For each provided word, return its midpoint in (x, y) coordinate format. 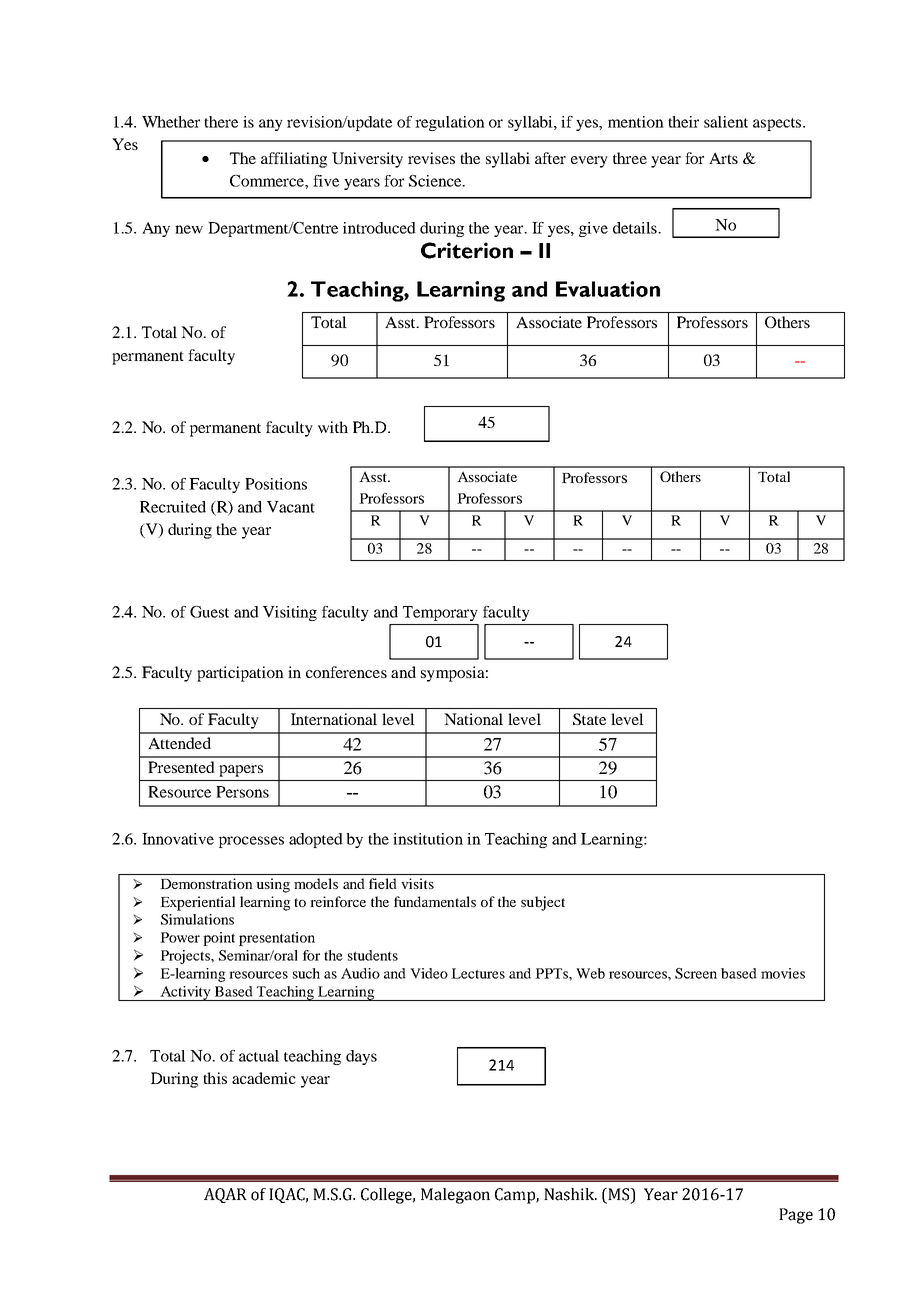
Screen (696, 973)
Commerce (268, 181)
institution (428, 839)
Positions (276, 484)
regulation (450, 123)
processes (251, 842)
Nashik (570, 1194)
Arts (723, 158)
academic (264, 1078)
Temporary (440, 613)
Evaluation (608, 289)
